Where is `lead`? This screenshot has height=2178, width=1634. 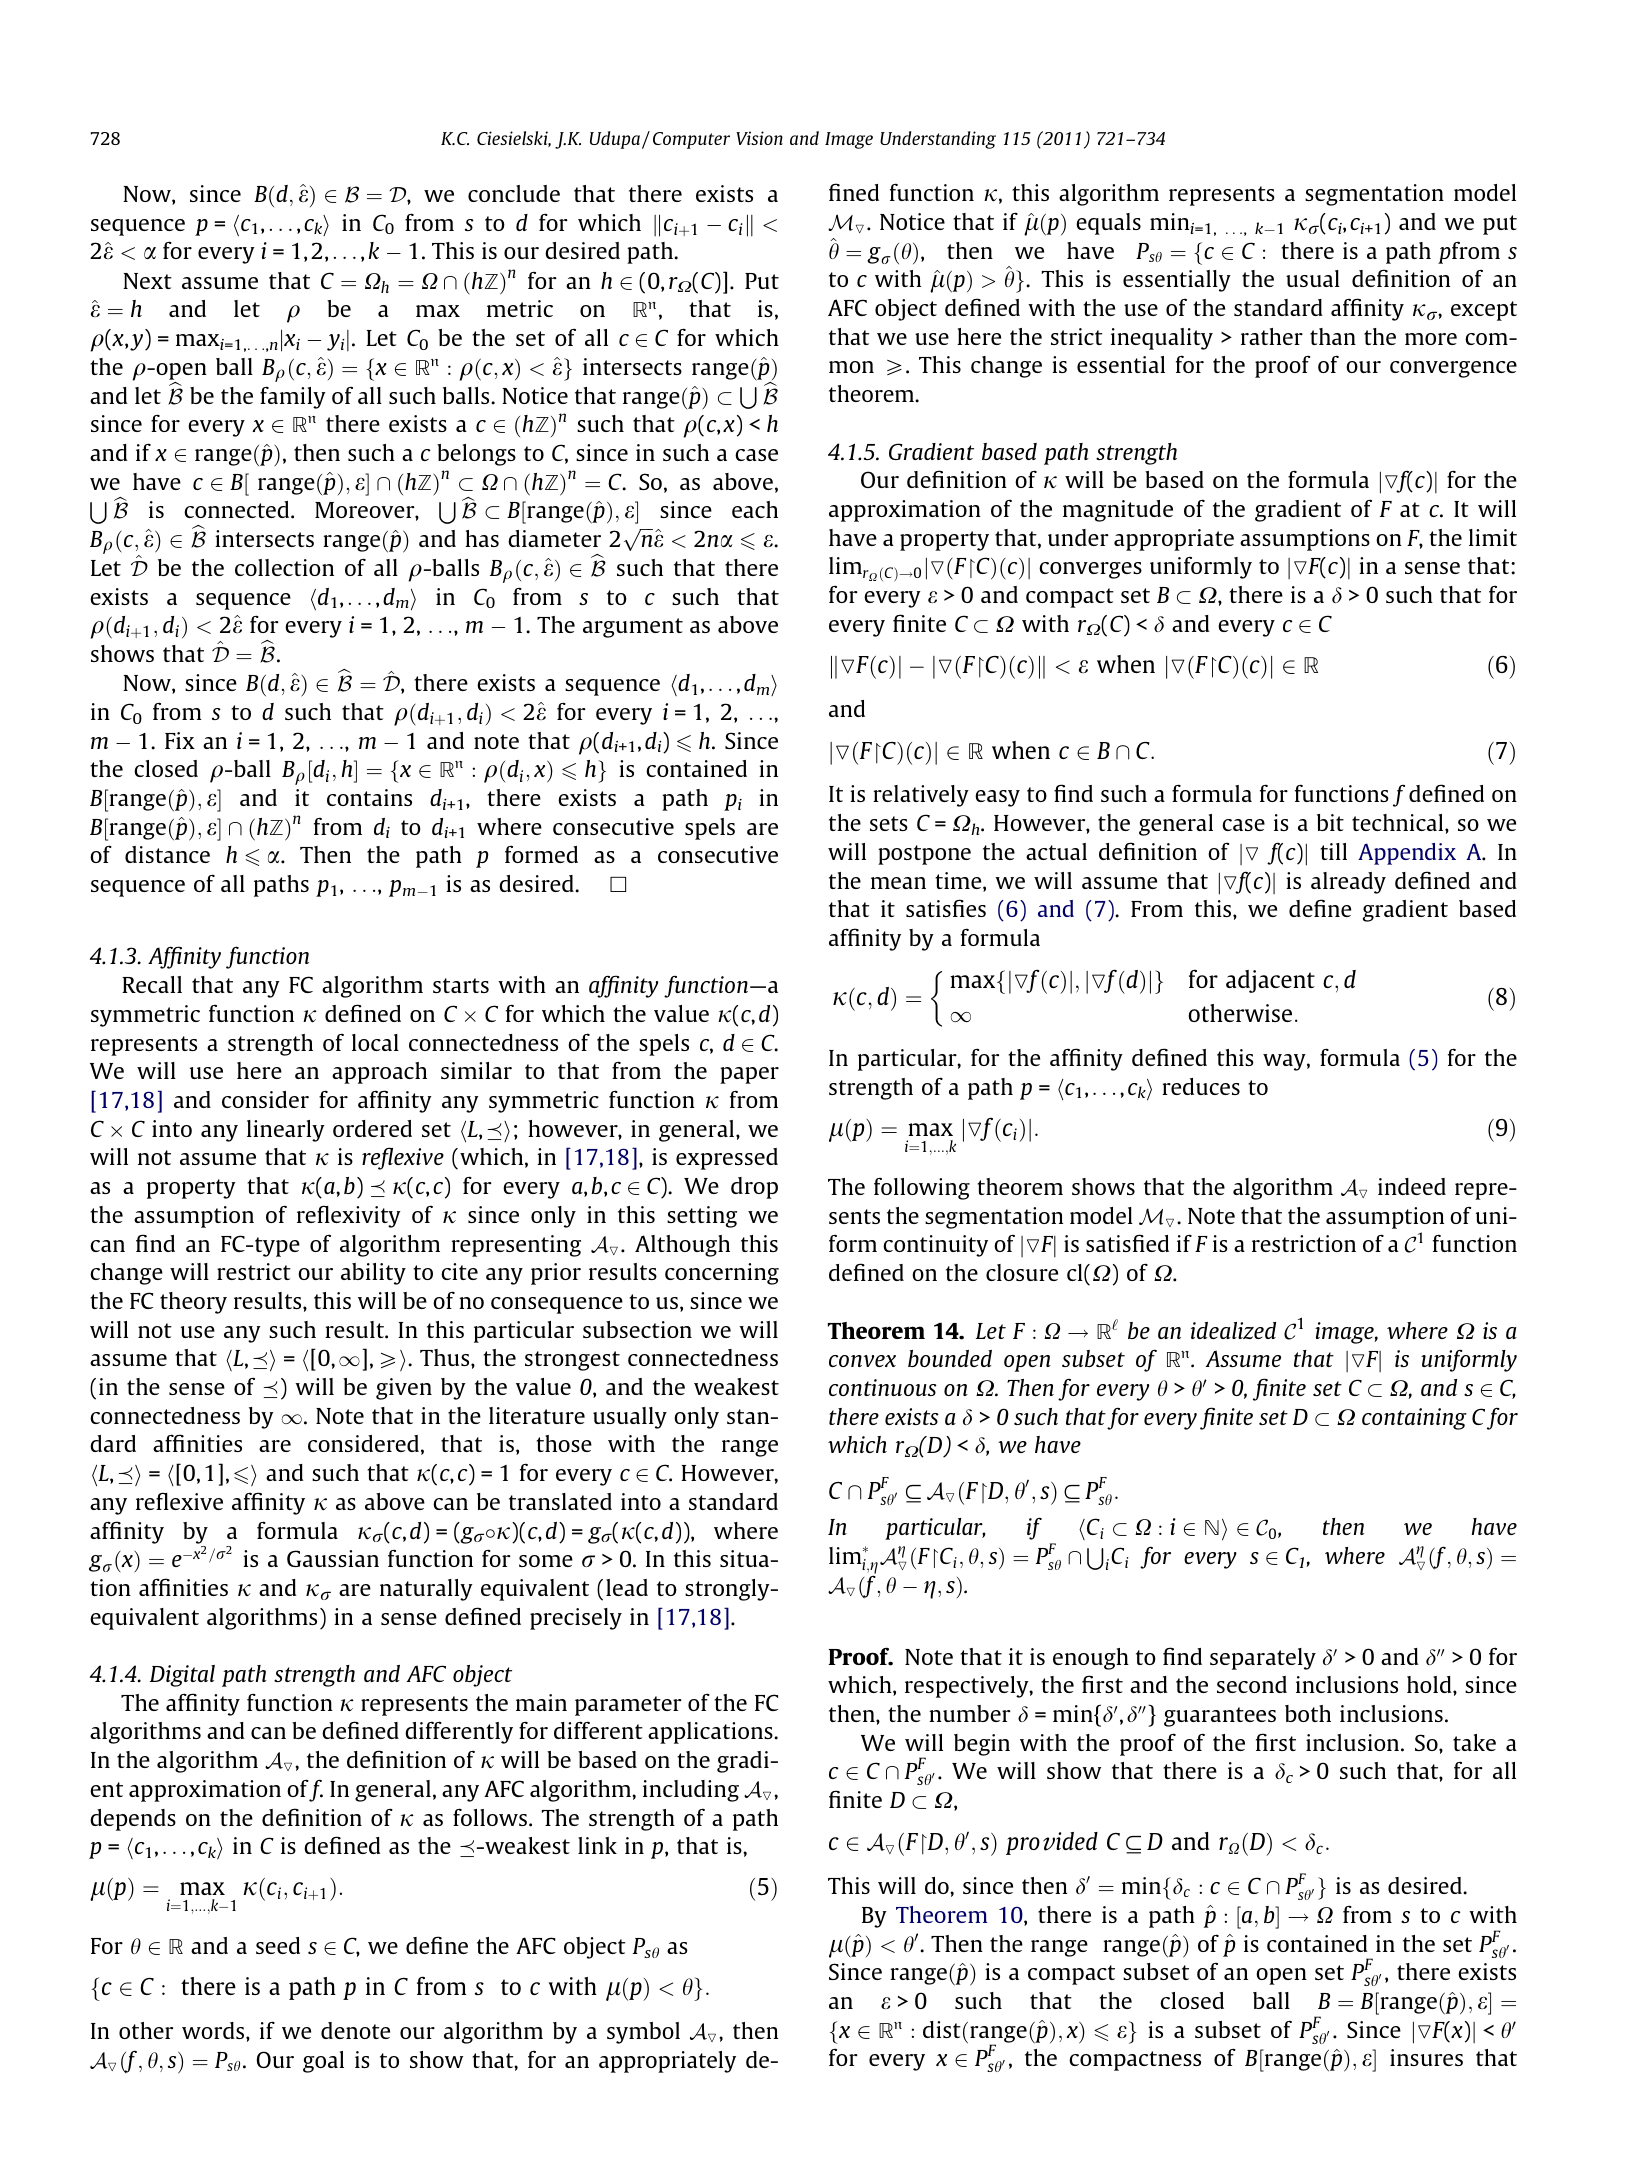
lead is located at coordinates (627, 1587).
